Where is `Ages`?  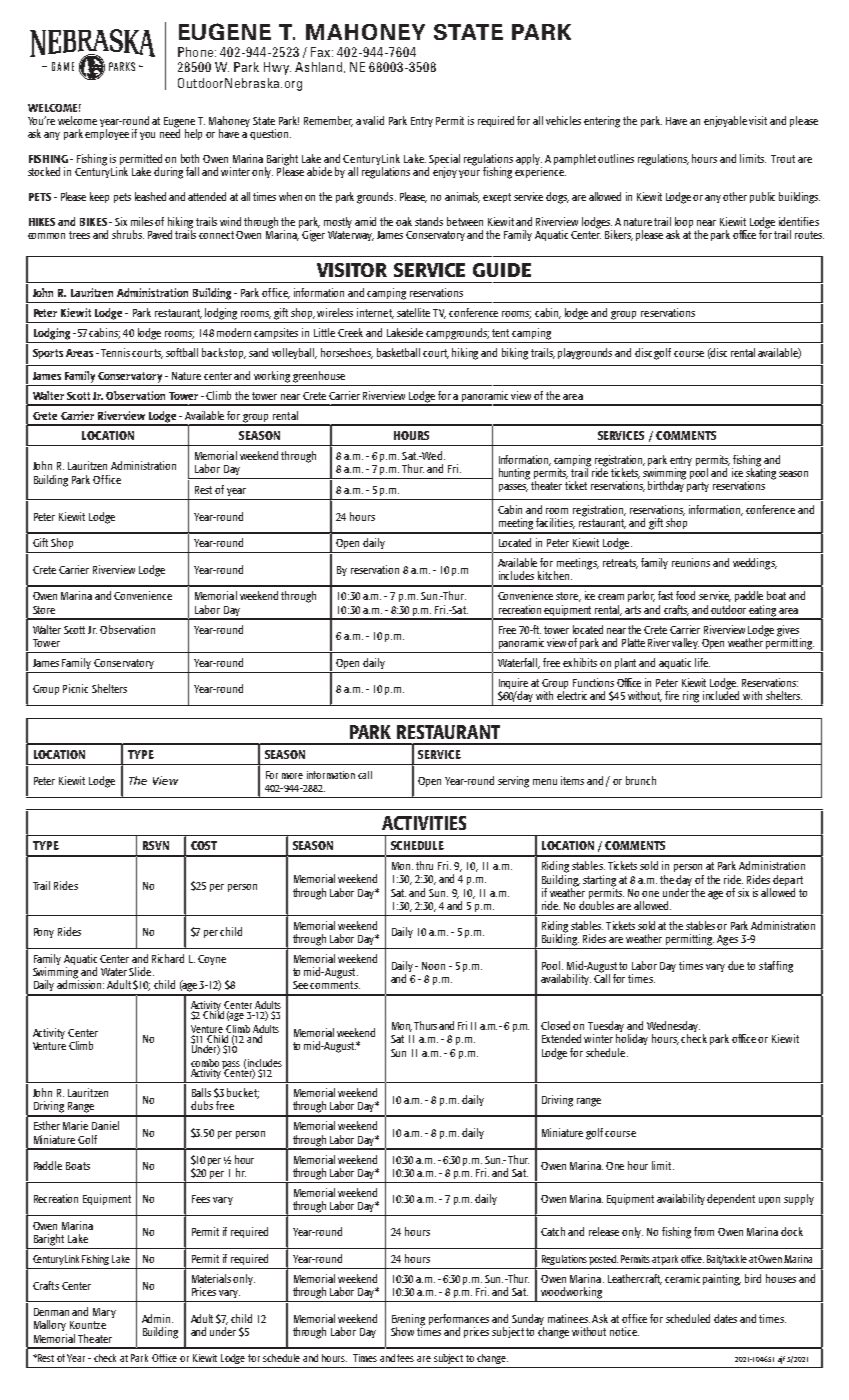
Ages is located at coordinates (727, 940).
